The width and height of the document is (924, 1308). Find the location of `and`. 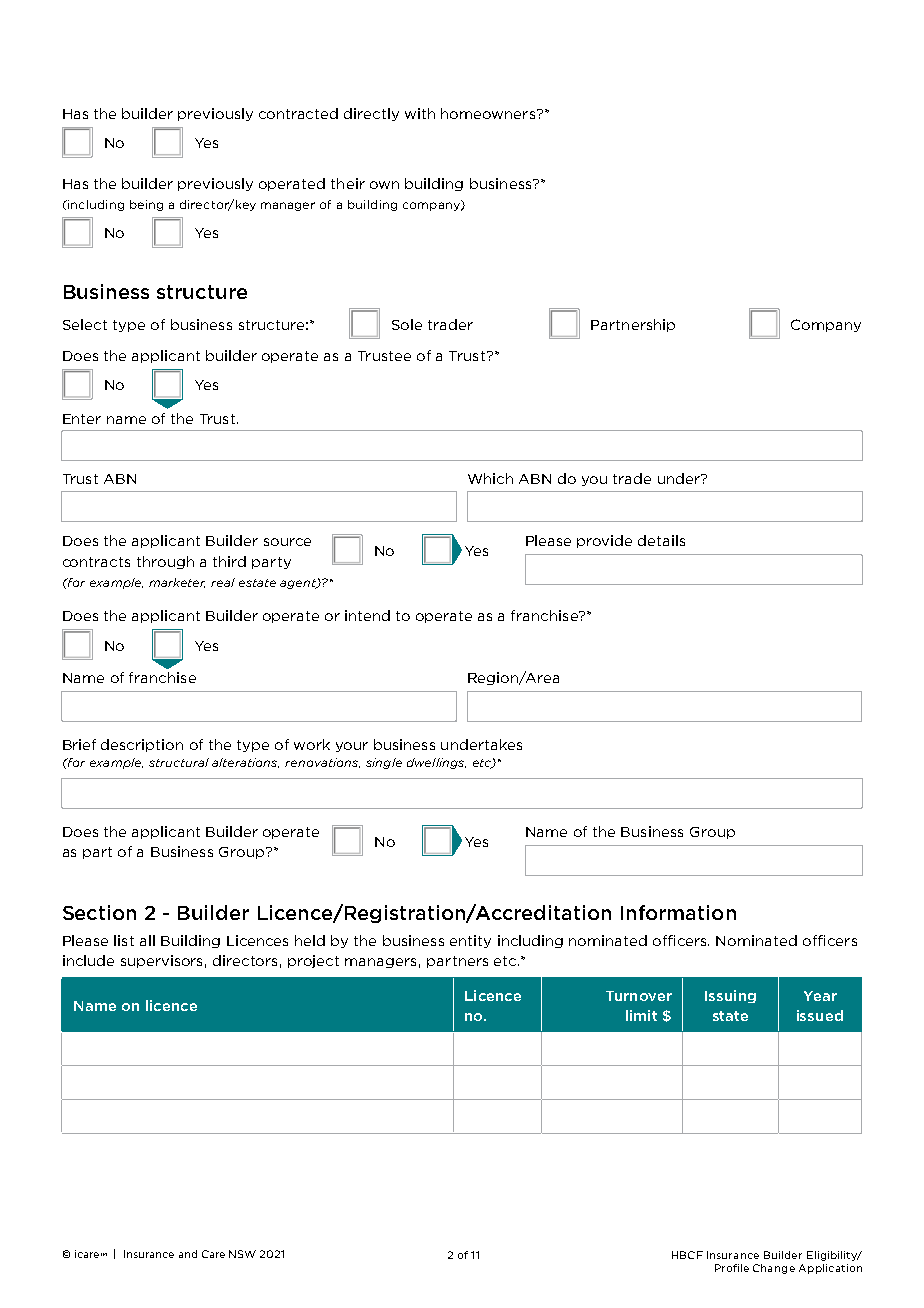

and is located at coordinates (188, 1254).
